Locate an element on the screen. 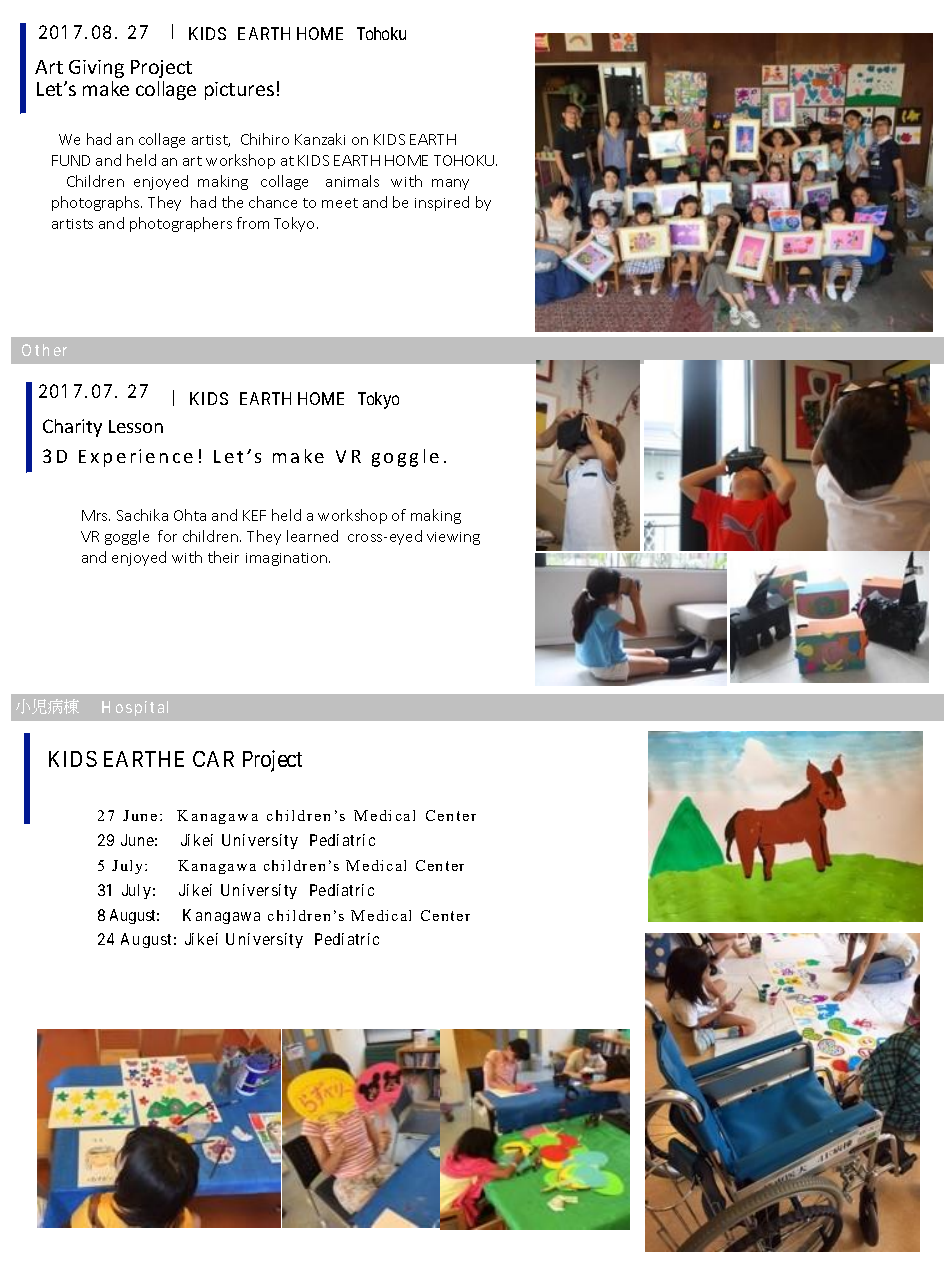  inspired is located at coordinates (442, 203).
